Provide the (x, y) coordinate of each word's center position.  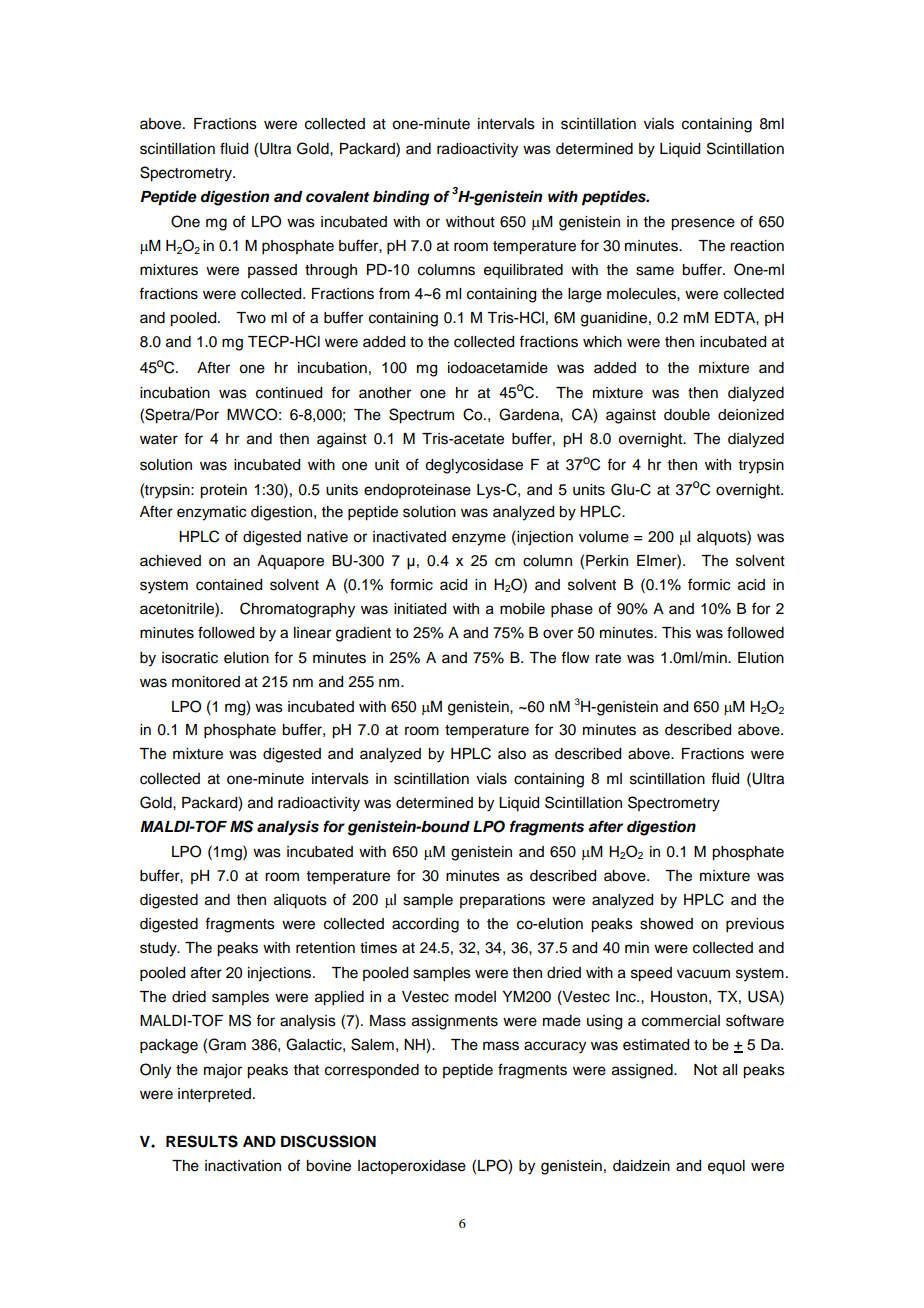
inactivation (243, 1166)
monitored (206, 682)
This (676, 633)
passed (272, 271)
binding (401, 198)
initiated (420, 609)
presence (703, 224)
